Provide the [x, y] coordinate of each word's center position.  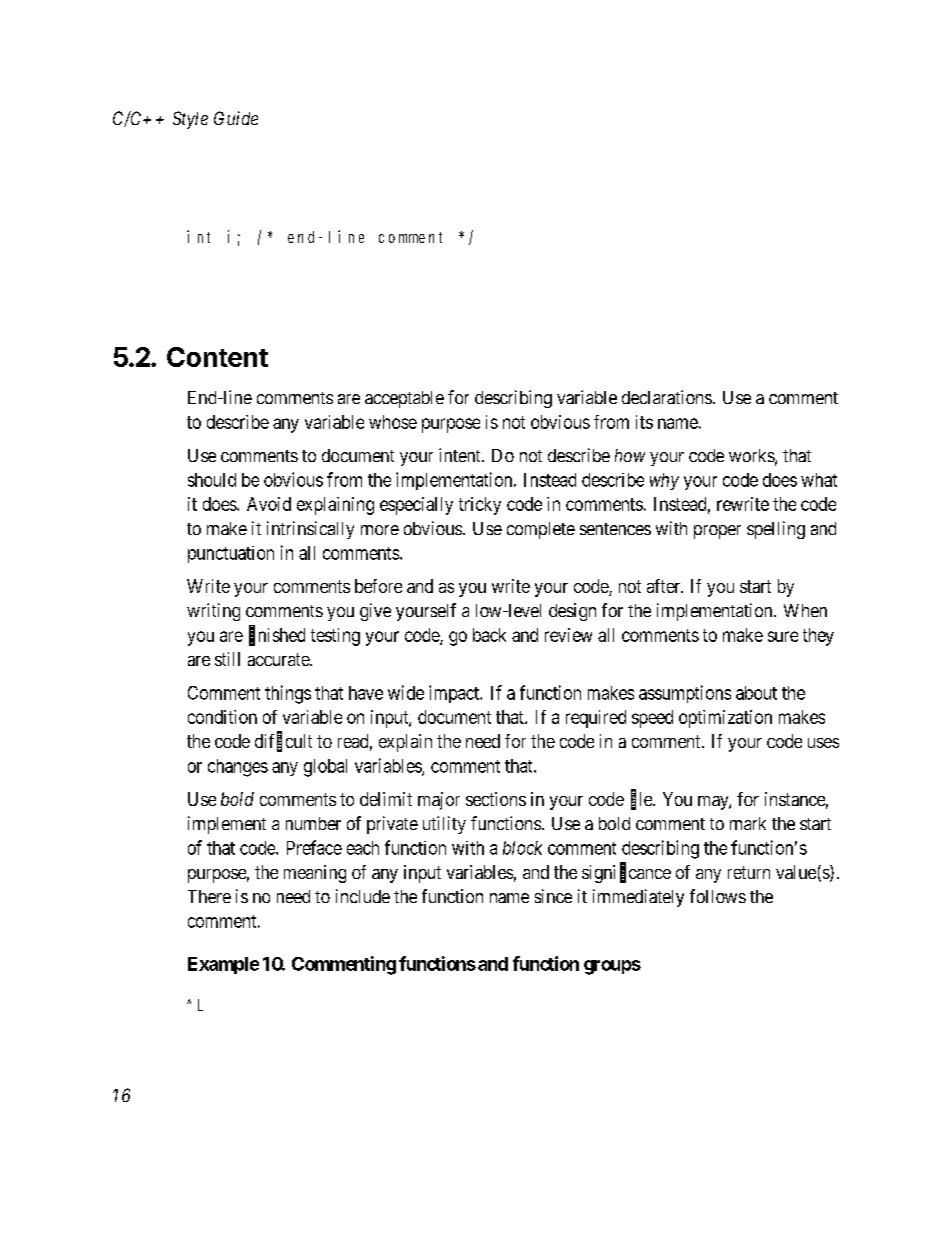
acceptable [404, 399]
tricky [480, 506]
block [522, 848]
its [644, 422]
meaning [315, 874]
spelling [776, 530]
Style [190, 120]
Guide [236, 118]
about [756, 693]
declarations [667, 397]
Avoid [269, 504]
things [288, 694]
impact [455, 694]
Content [217, 357]
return [749, 872]
